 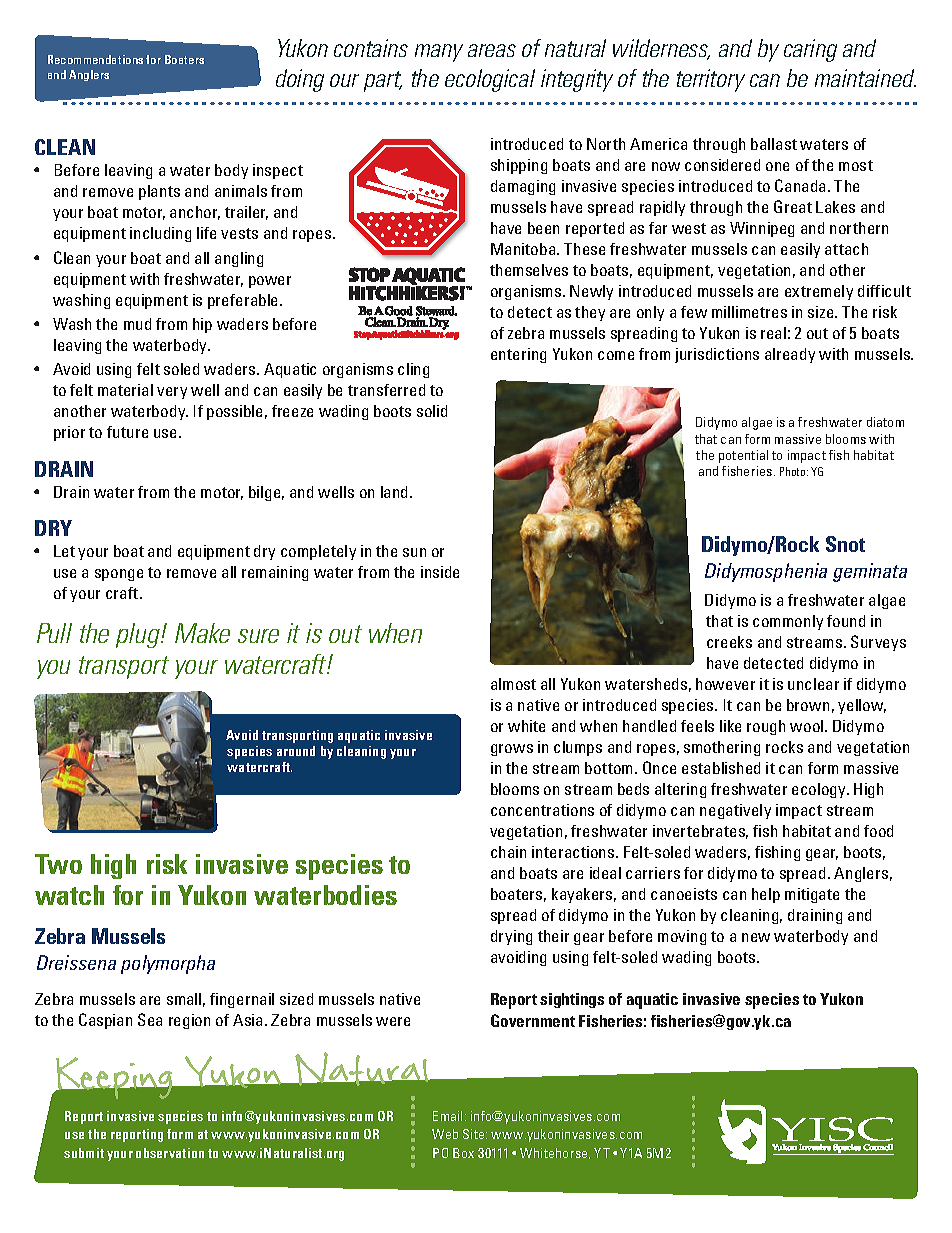 What do you see at coordinates (810, 50) in the screenshot?
I see `caring` at bounding box center [810, 50].
